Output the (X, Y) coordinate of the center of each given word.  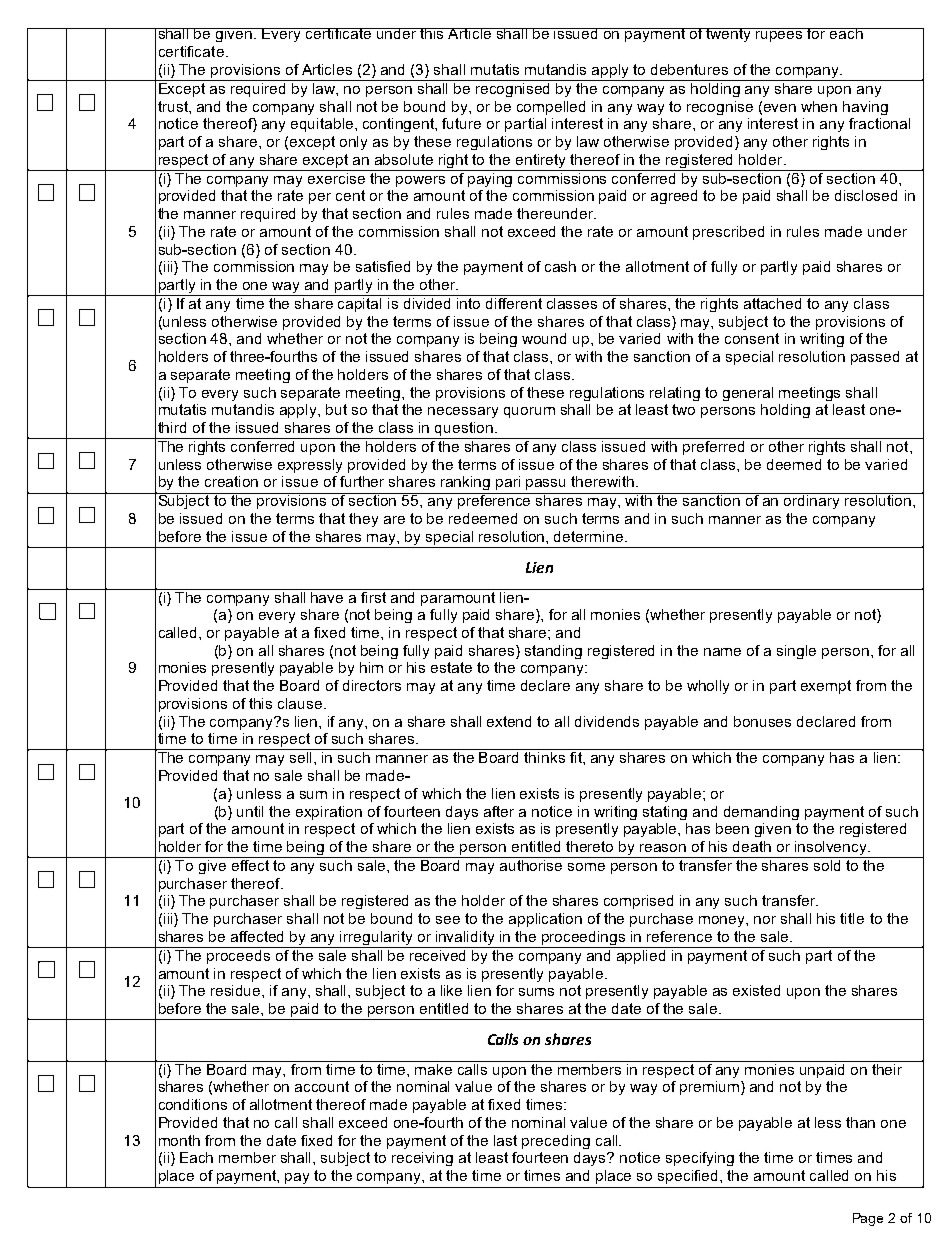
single (796, 652)
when (819, 106)
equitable (323, 125)
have (327, 596)
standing (553, 652)
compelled (551, 108)
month (179, 1140)
